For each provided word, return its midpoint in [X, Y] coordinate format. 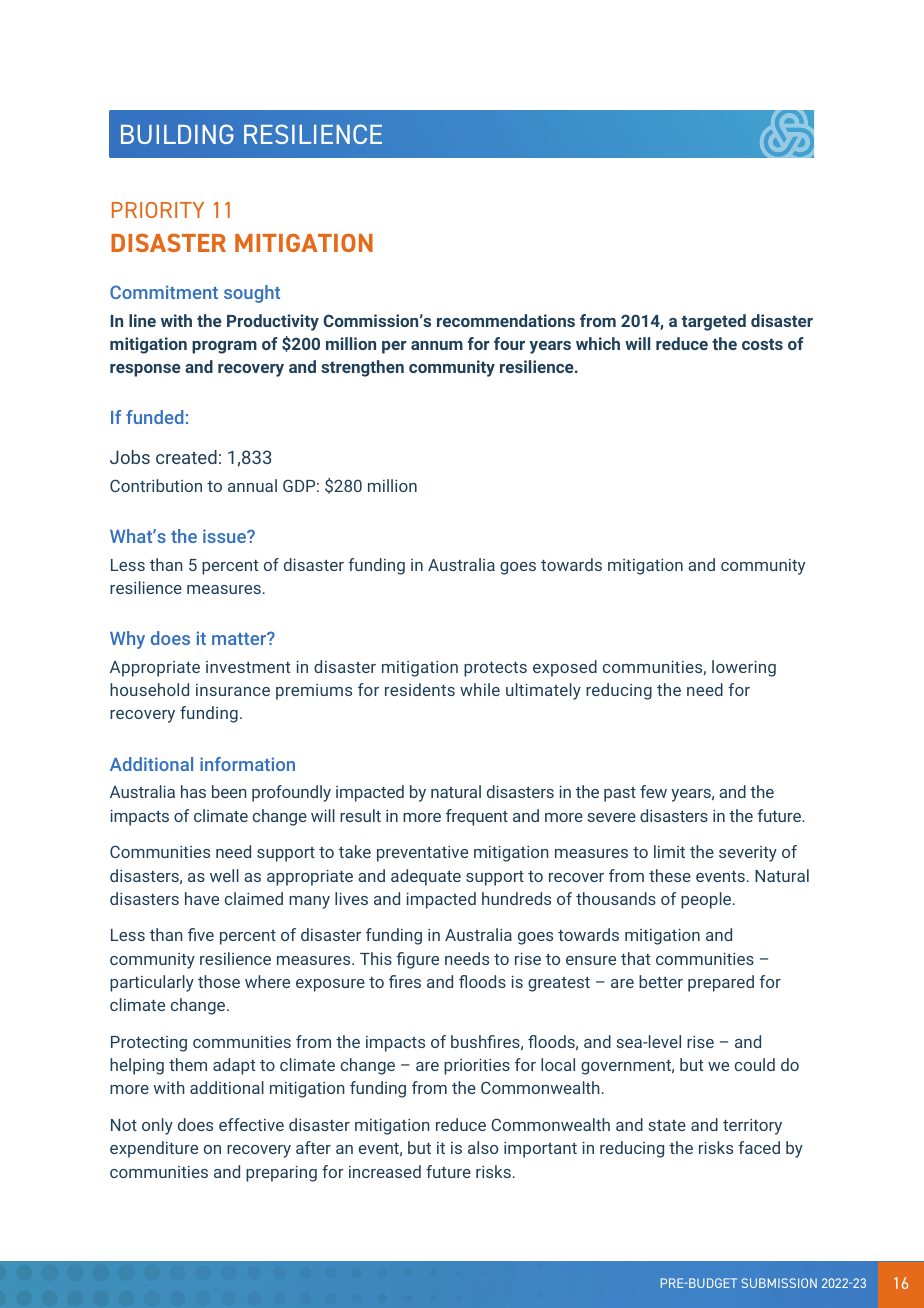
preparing [281, 1173]
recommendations [506, 320]
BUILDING [177, 134]
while [480, 689]
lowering [744, 668]
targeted [714, 322]
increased [385, 1171]
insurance [233, 690]
